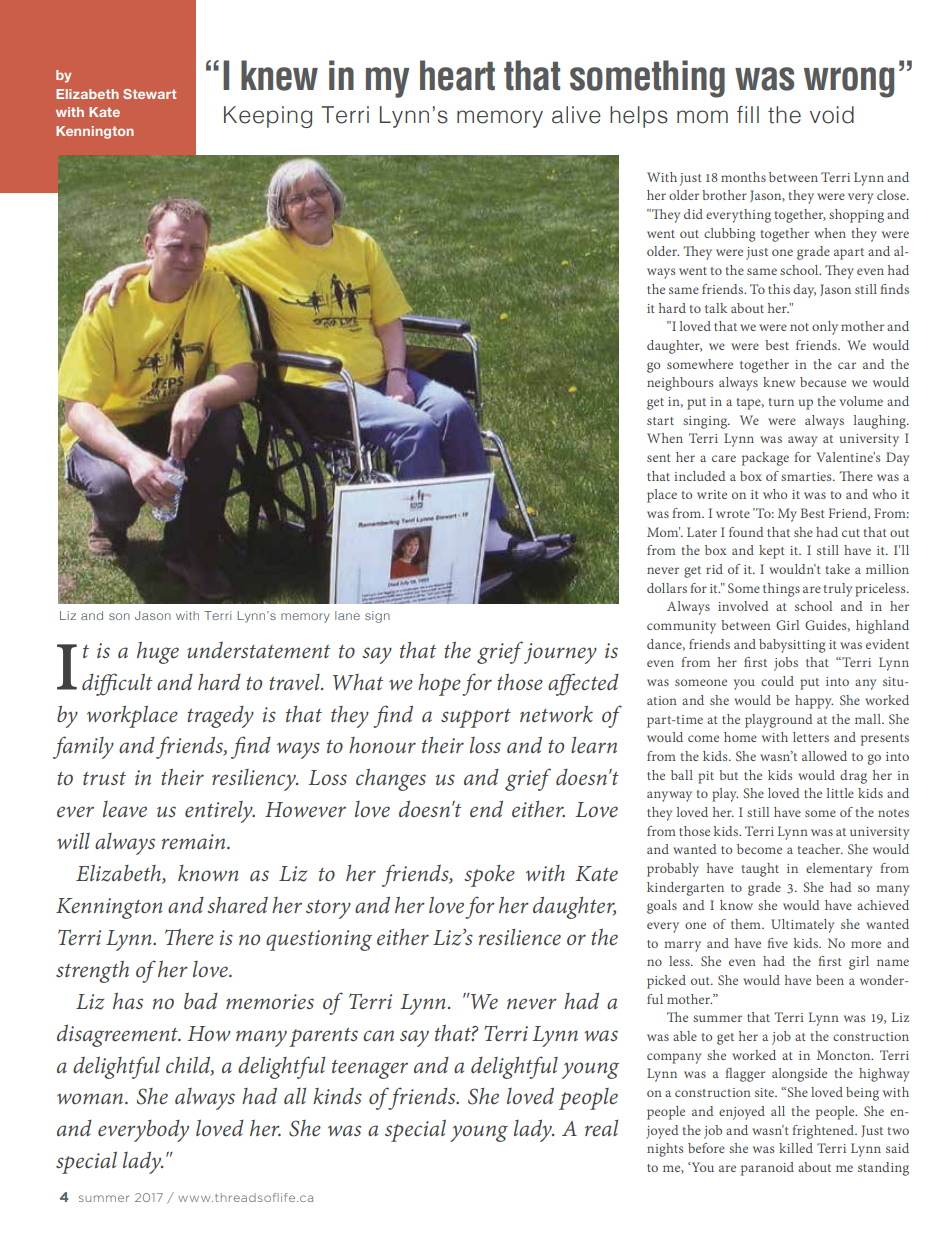 The height and width of the screenshot is (1233, 952). What do you see at coordinates (457, 75) in the screenshot?
I see `heart` at bounding box center [457, 75].
